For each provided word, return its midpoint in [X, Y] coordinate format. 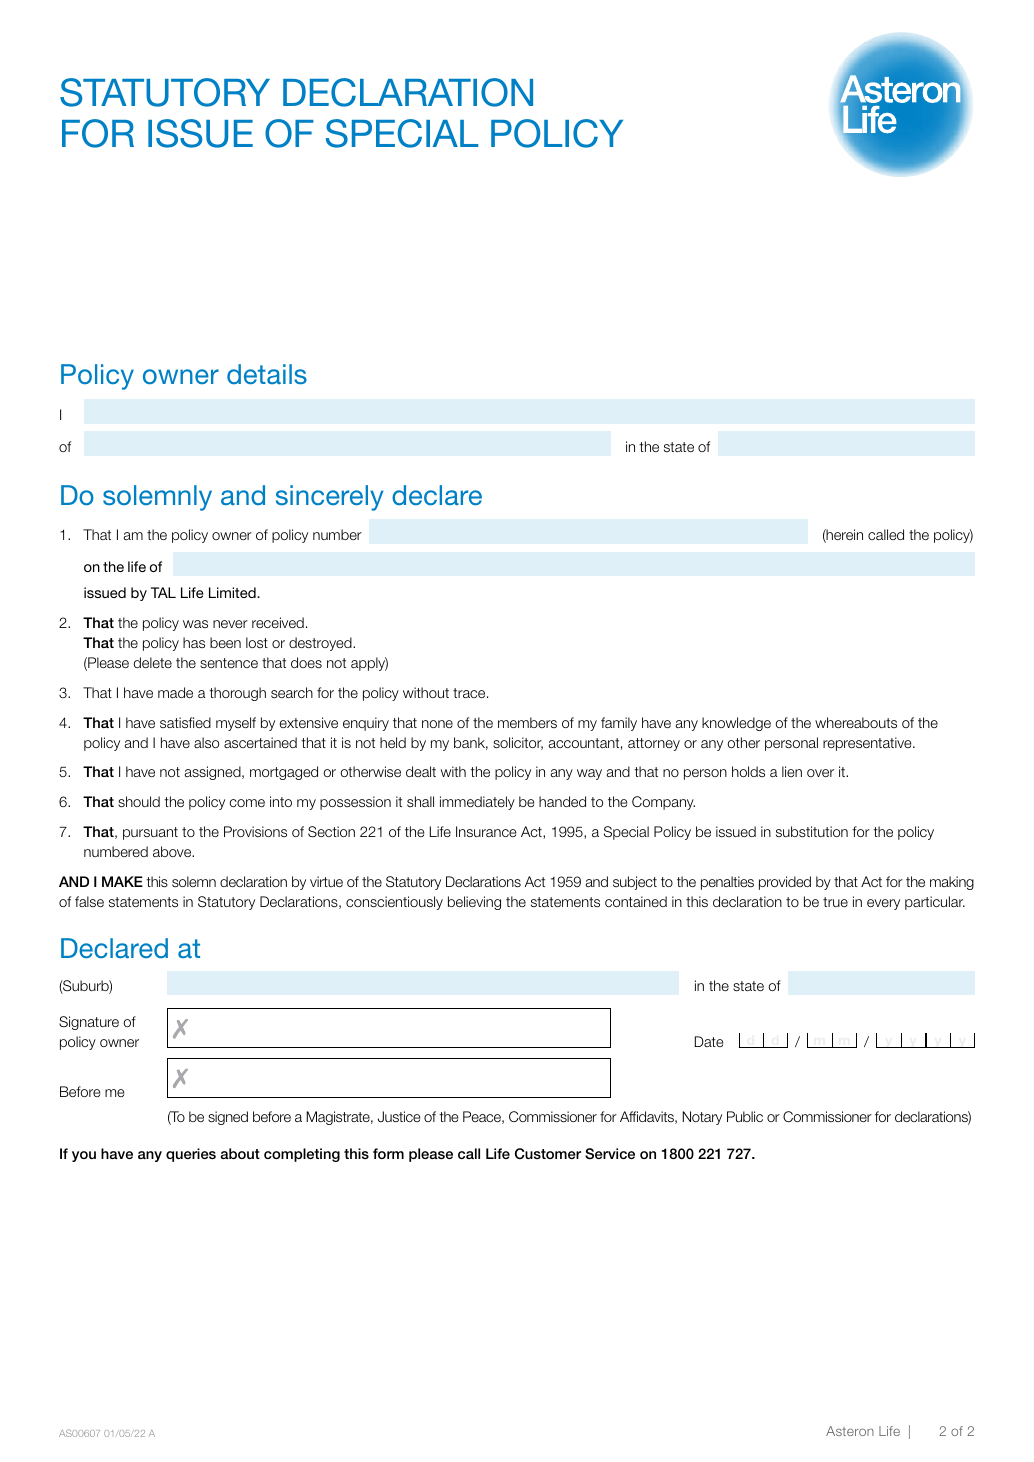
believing [474, 903]
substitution [812, 831]
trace [470, 693]
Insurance [486, 831]
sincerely [330, 498]
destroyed [321, 644]
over [820, 773]
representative [868, 744]
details [267, 374]
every [883, 904]
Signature [89, 1023]
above [173, 851]
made [175, 692]
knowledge [736, 724]
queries [191, 1155]
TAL [163, 592]
